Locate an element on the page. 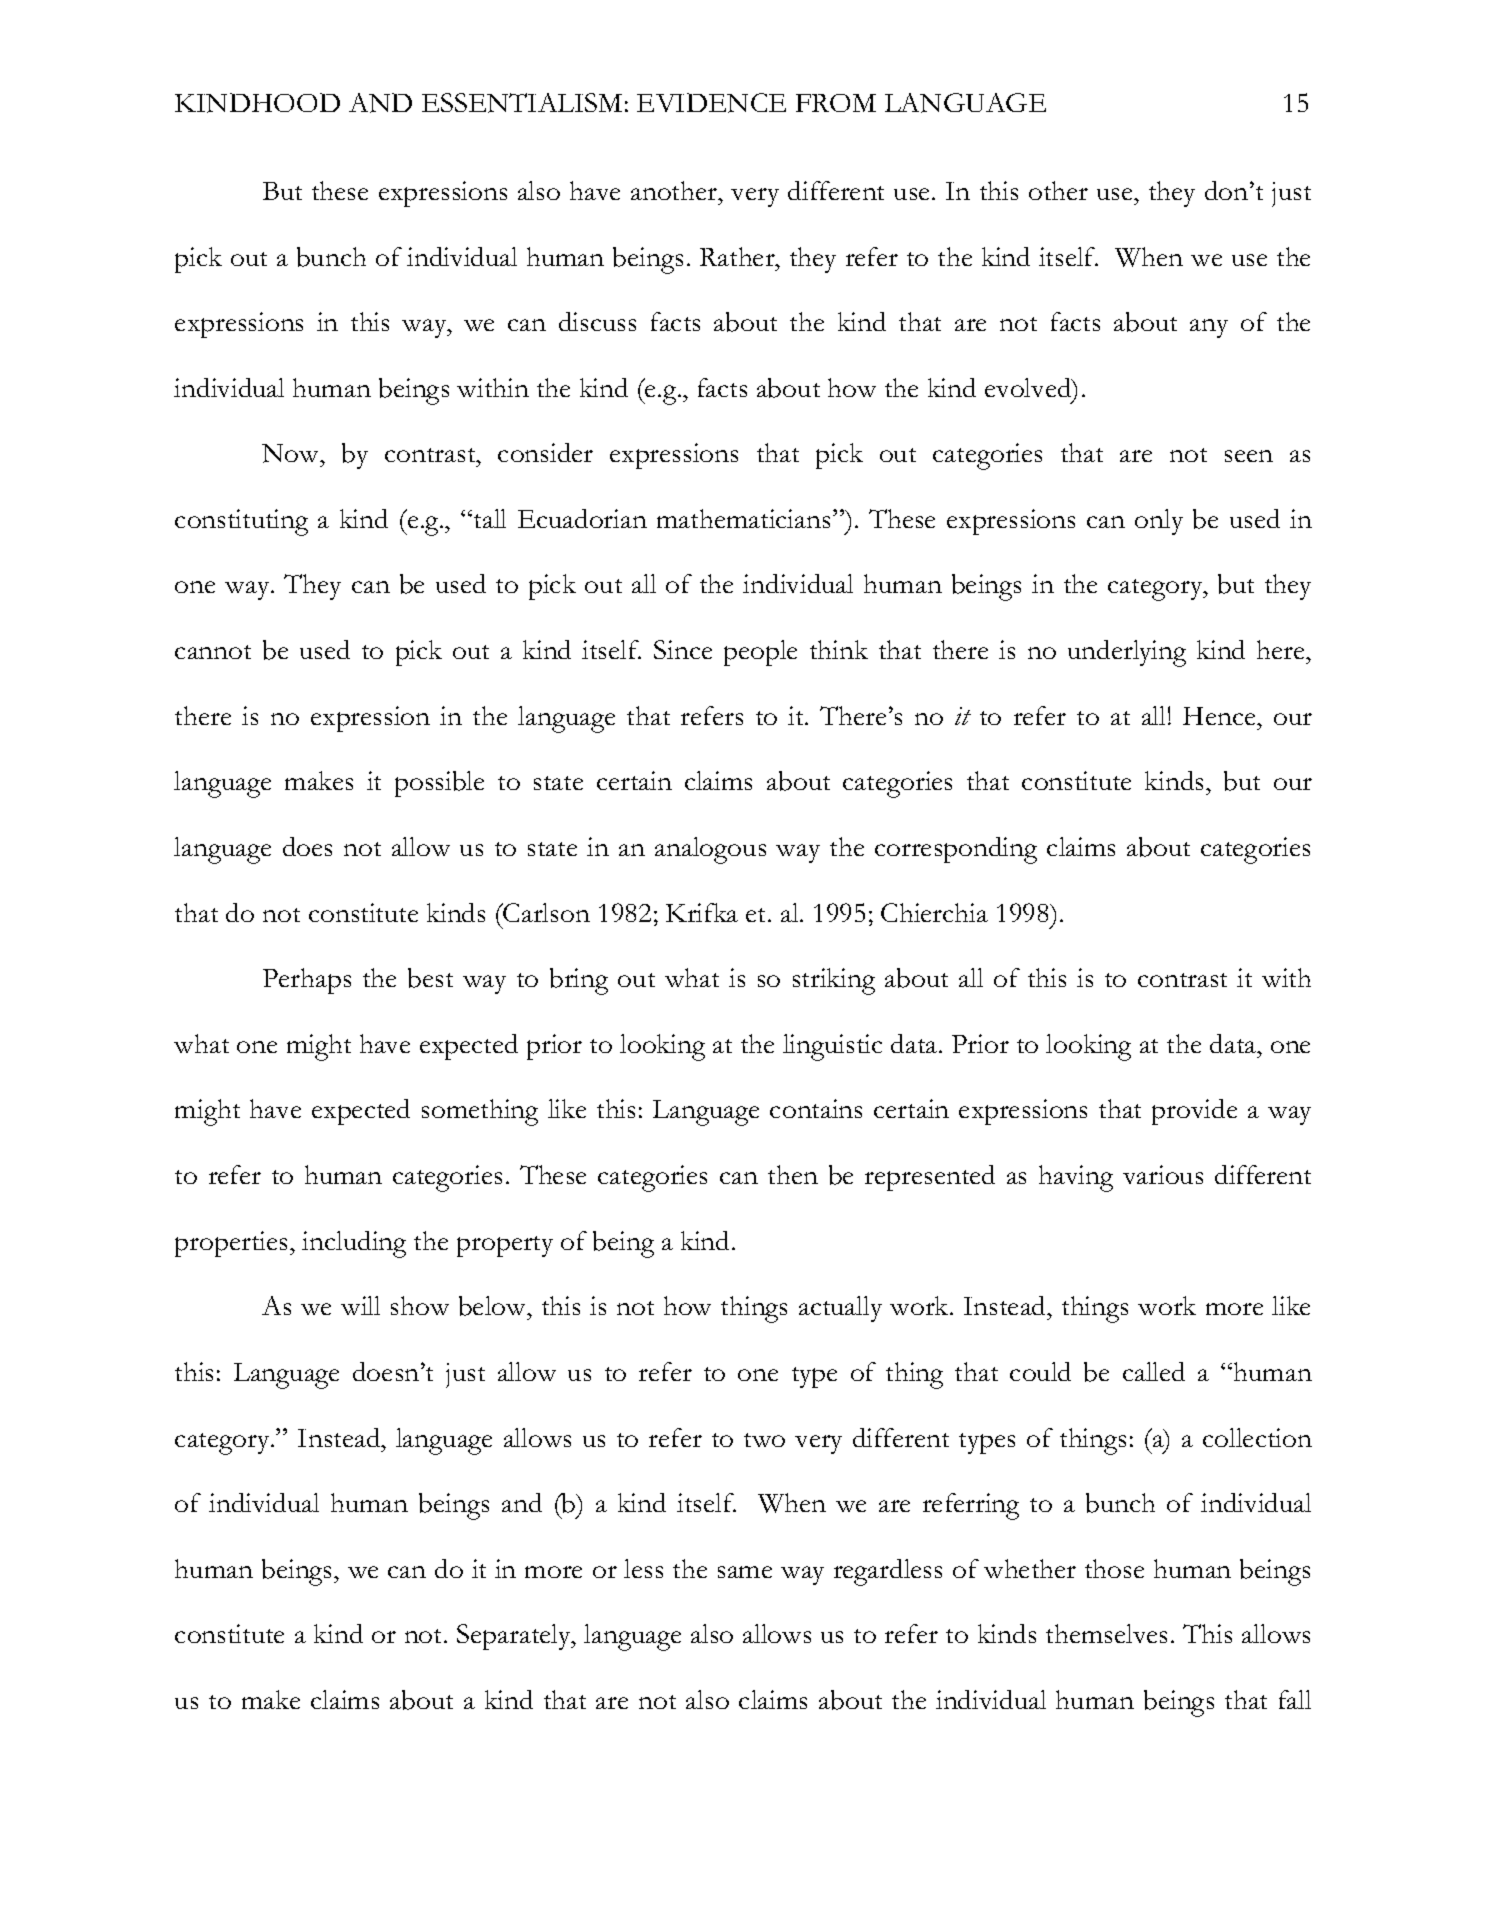  any is located at coordinates (1209, 328).
